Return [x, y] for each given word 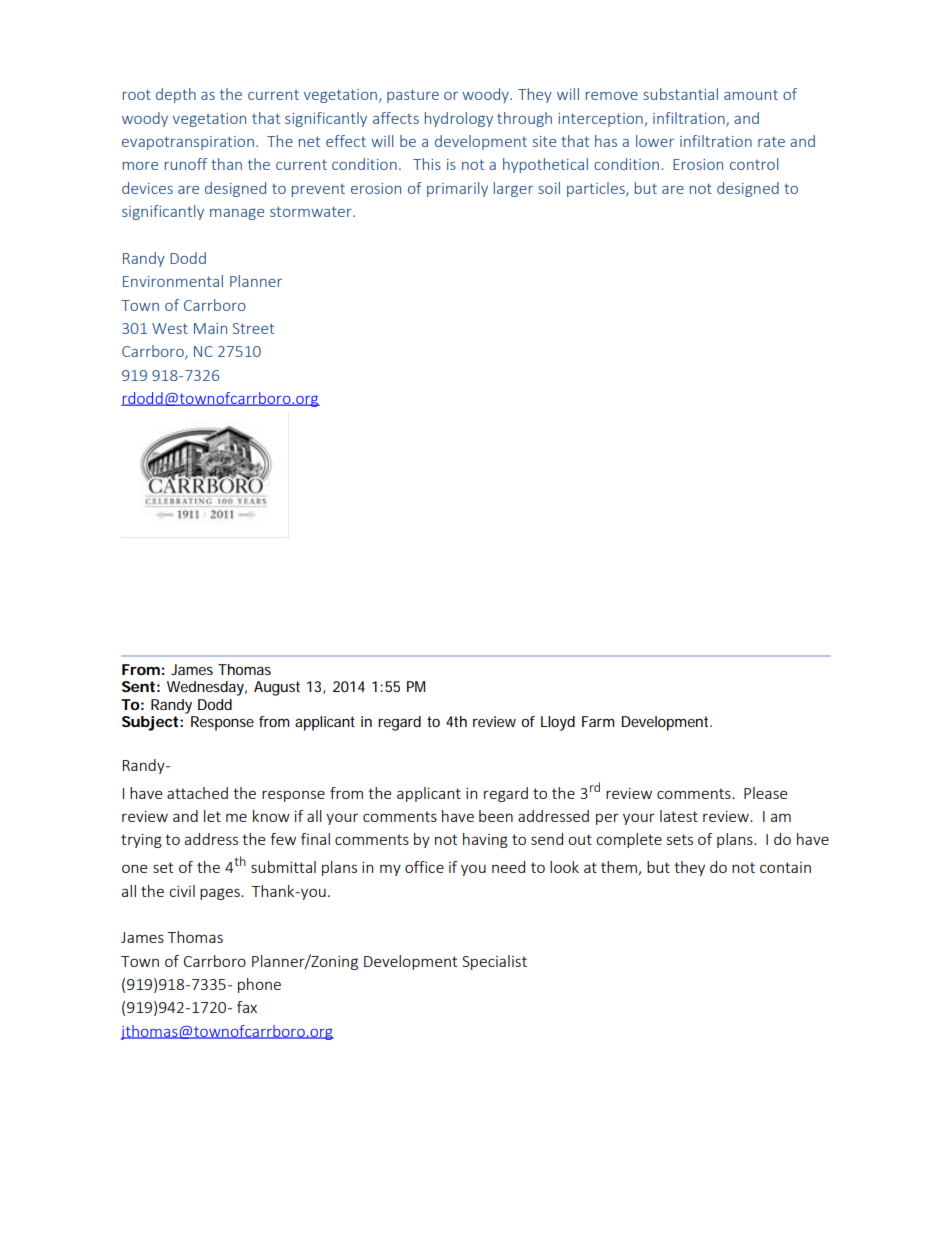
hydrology [459, 119]
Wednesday [207, 688]
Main [210, 328]
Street [253, 328]
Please [765, 793]
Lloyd [558, 723]
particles [597, 189]
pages [221, 894]
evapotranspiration [188, 143]
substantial [680, 94]
